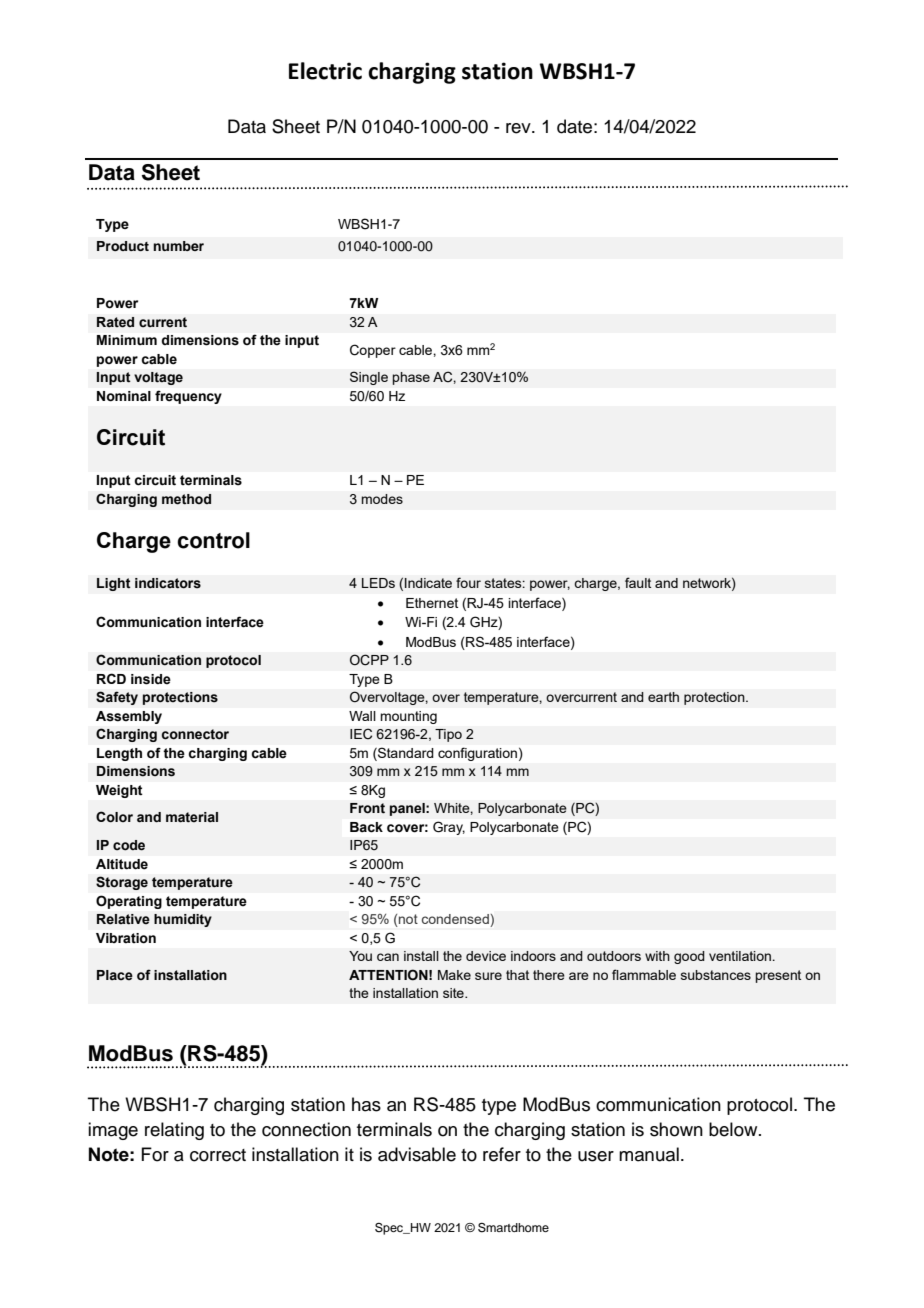  What do you see at coordinates (411, 378) in the document?
I see `phase` at bounding box center [411, 378].
